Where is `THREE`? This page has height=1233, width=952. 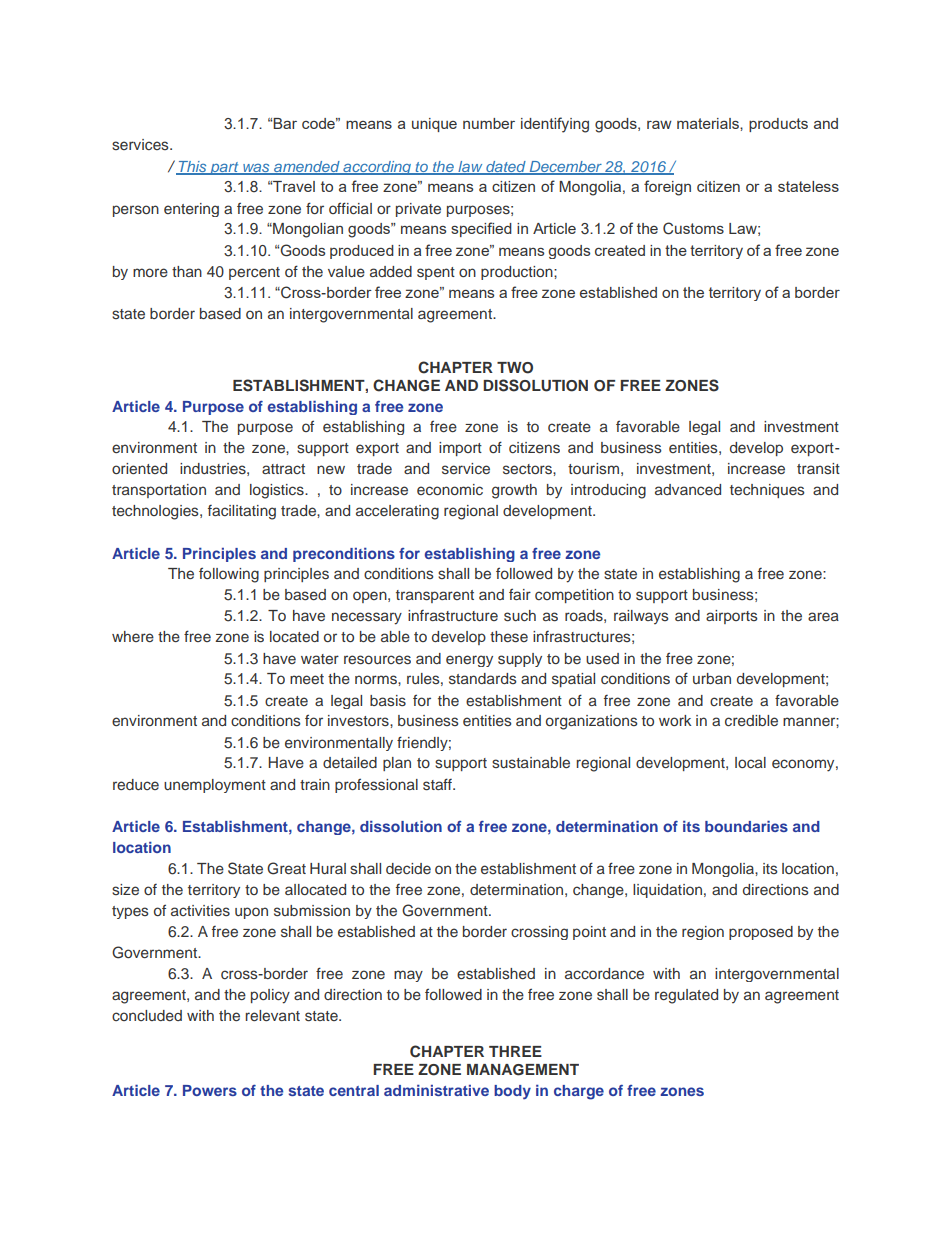 THREE is located at coordinates (515, 1051).
